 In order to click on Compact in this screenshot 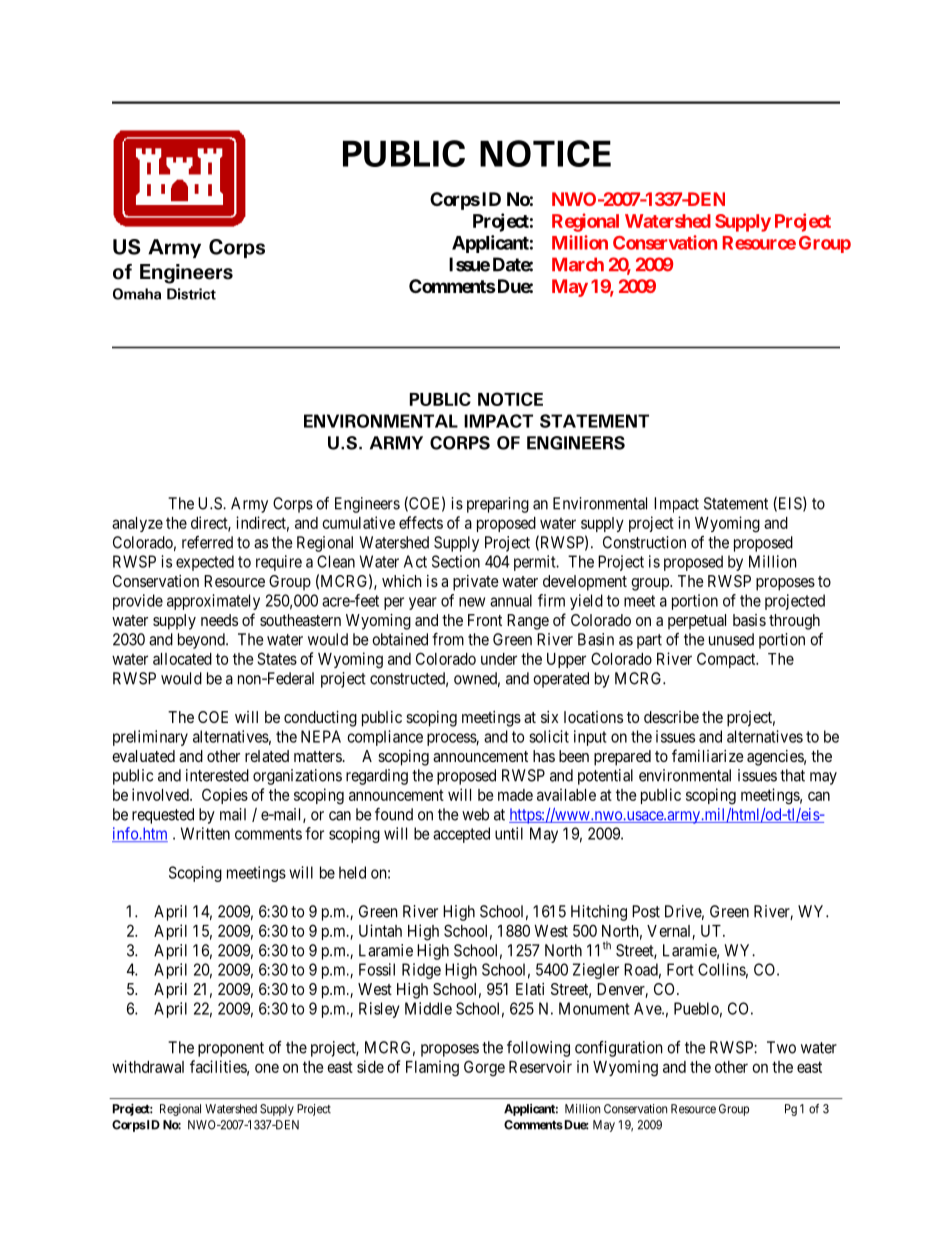, I will do `click(727, 660)`.
